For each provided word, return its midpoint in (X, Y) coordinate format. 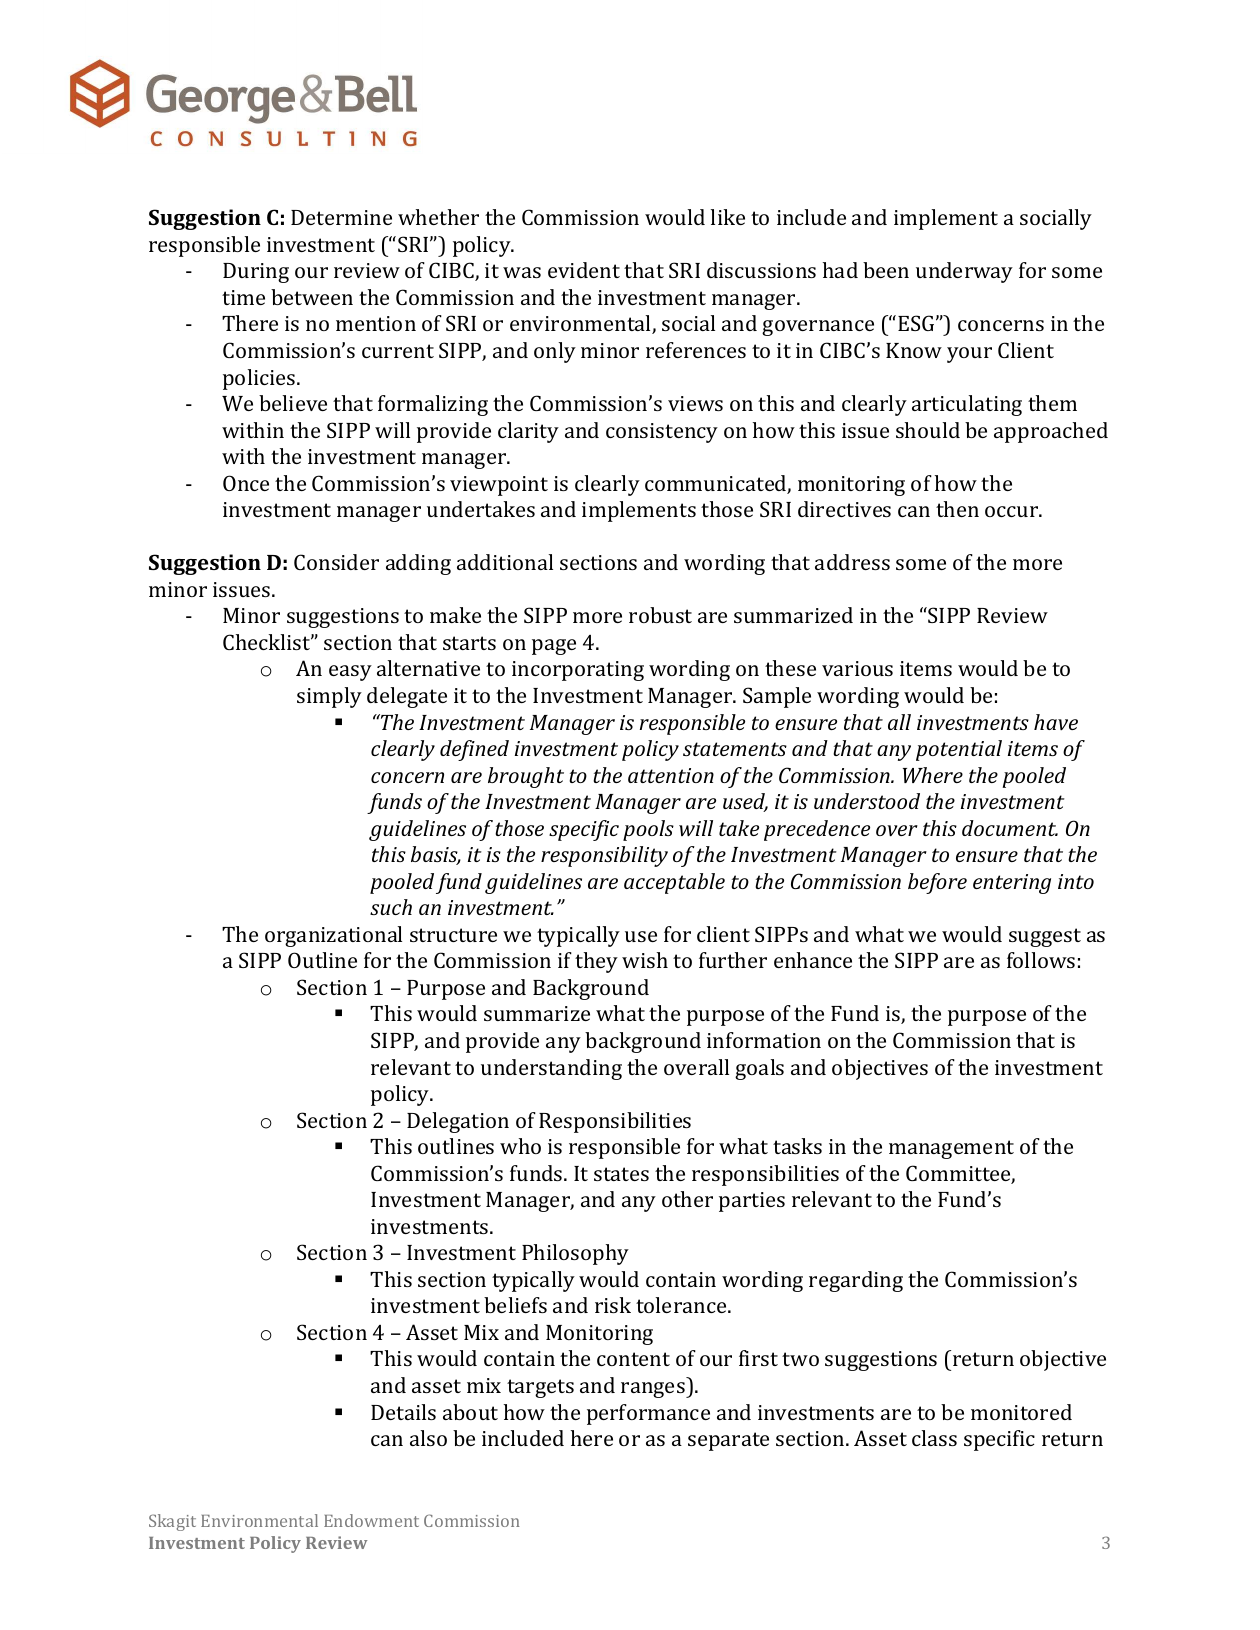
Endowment (371, 1520)
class (934, 1438)
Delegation (458, 1122)
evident (584, 270)
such (391, 907)
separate (728, 1441)
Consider (336, 562)
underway (964, 272)
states (621, 1174)
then (957, 509)
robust (660, 615)
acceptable (674, 883)
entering (1012, 884)
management (951, 1149)
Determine (341, 217)
